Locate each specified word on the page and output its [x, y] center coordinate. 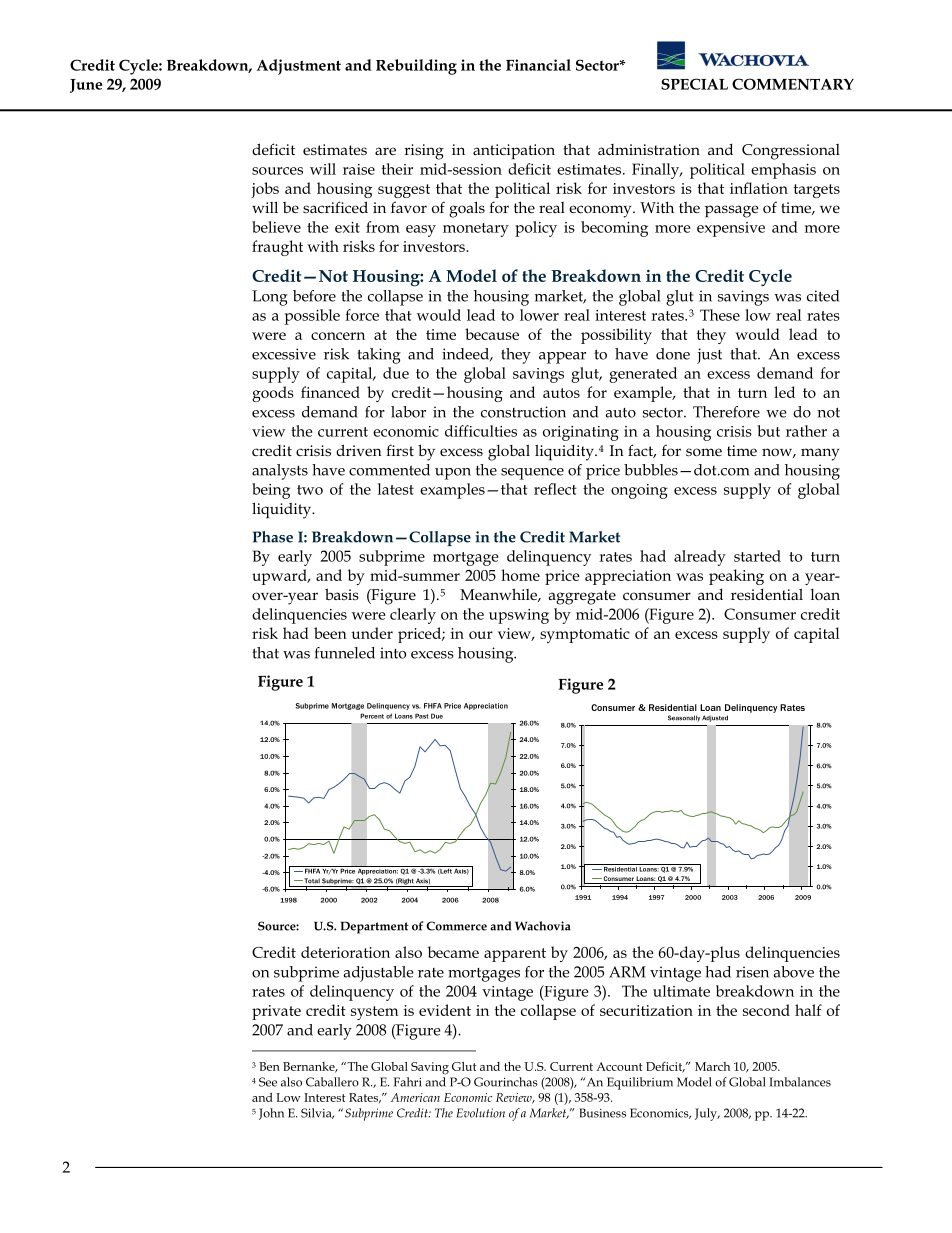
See [268, 1082]
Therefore [726, 412]
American [415, 1097]
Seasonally [684, 718]
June [86, 86]
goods [273, 394]
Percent [372, 716]
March [712, 1066]
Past [421, 716]
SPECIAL [694, 84]
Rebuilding [416, 67]
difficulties [481, 431]
